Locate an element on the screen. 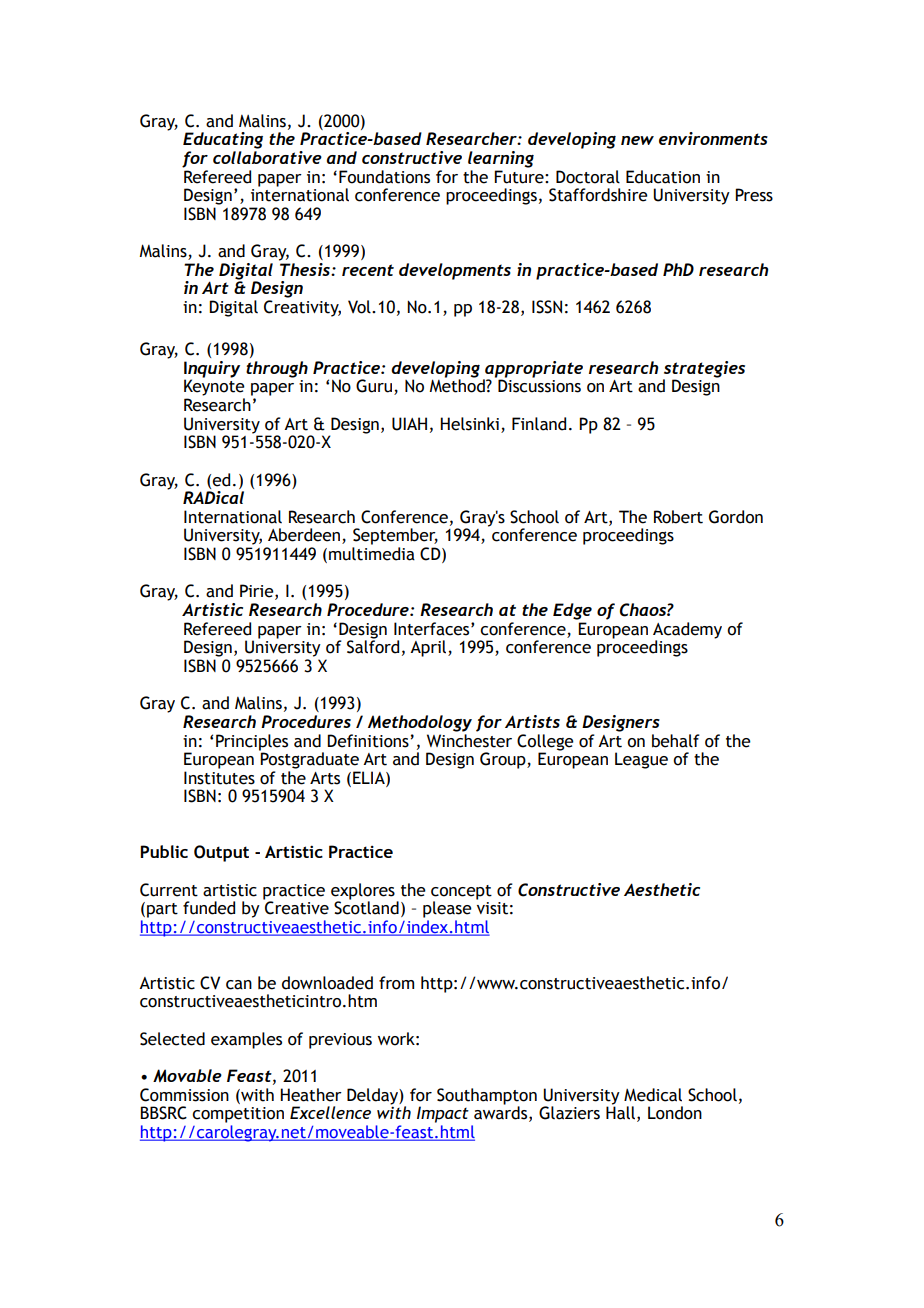 Image resolution: width=924 pixels, height=1308 pixels. competition is located at coordinates (238, 1115).
